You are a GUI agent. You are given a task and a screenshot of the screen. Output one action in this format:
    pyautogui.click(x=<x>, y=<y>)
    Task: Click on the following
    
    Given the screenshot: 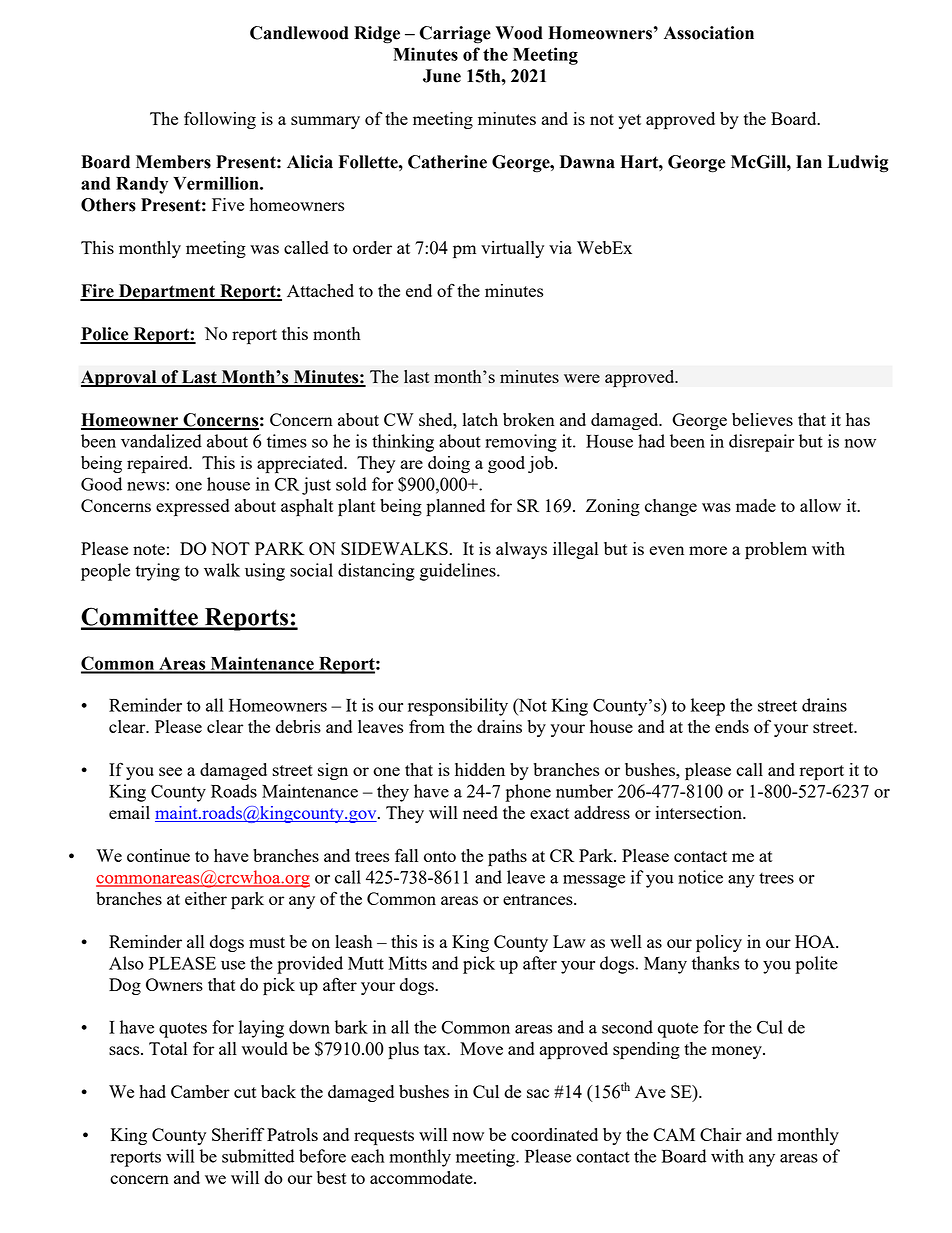 What is the action you would take?
    pyautogui.click(x=220, y=120)
